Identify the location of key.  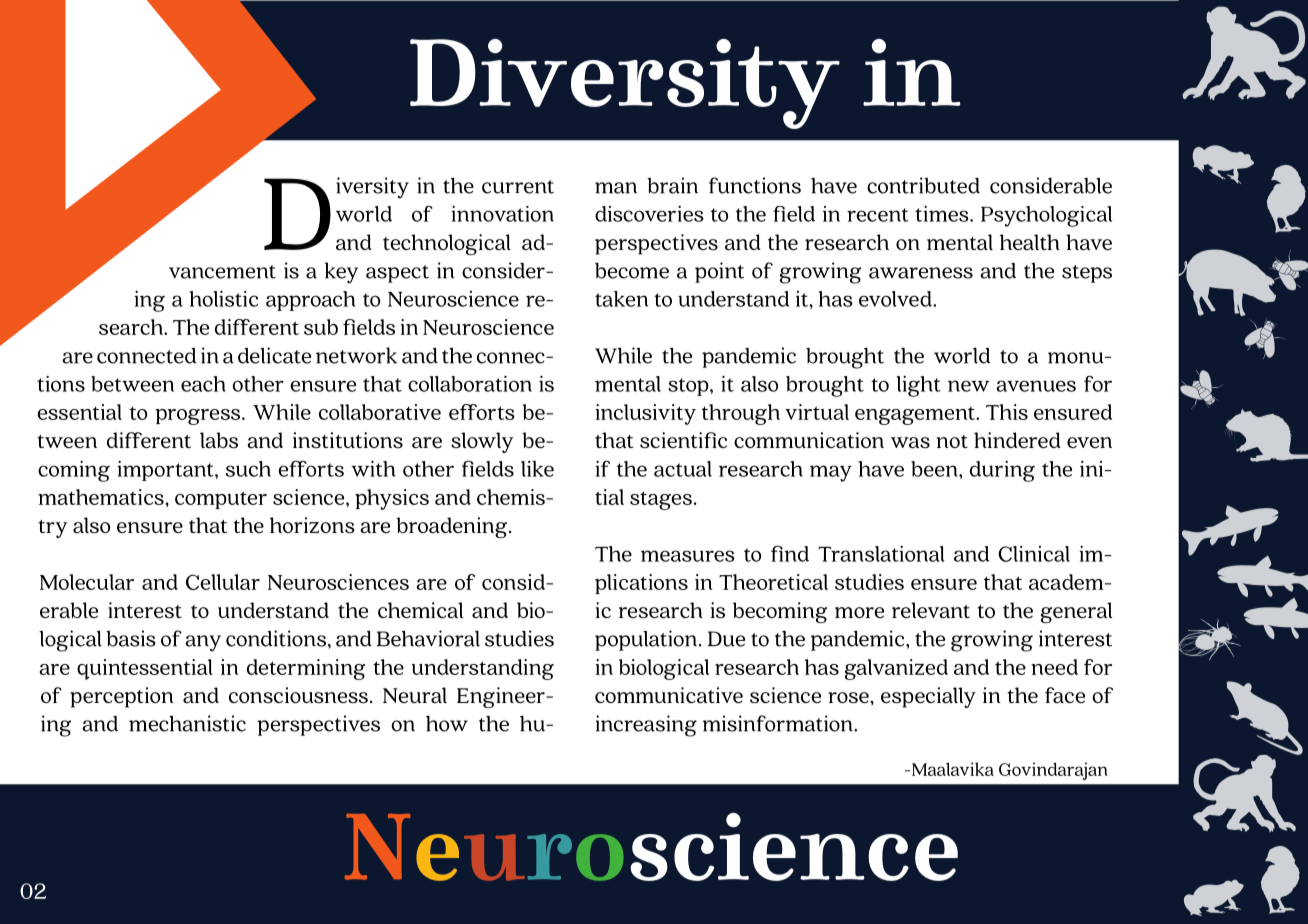
(341, 273).
